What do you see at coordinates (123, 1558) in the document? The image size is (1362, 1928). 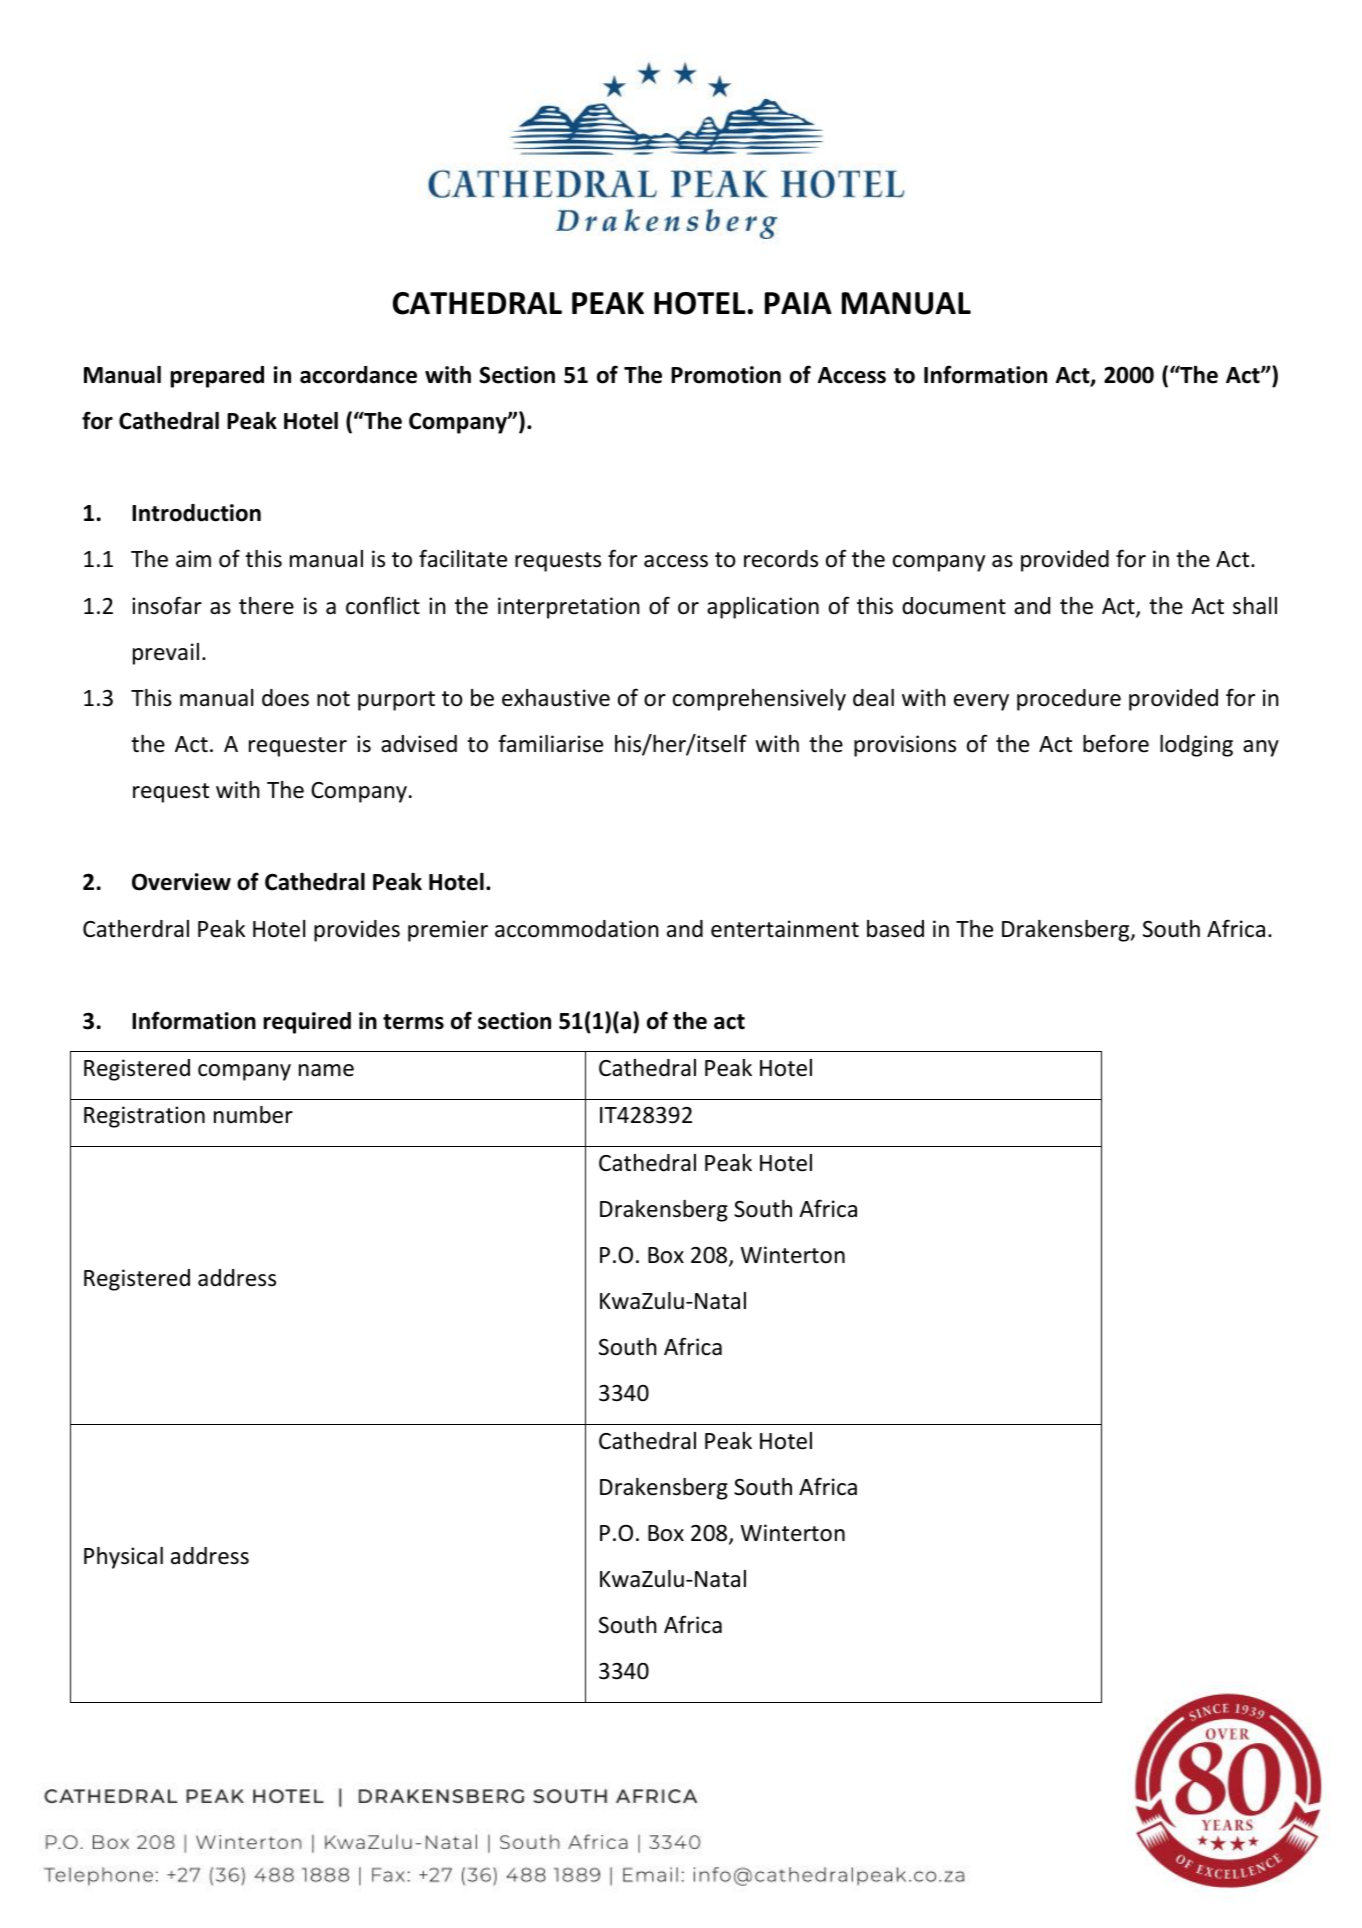 I see `Physical` at bounding box center [123, 1558].
